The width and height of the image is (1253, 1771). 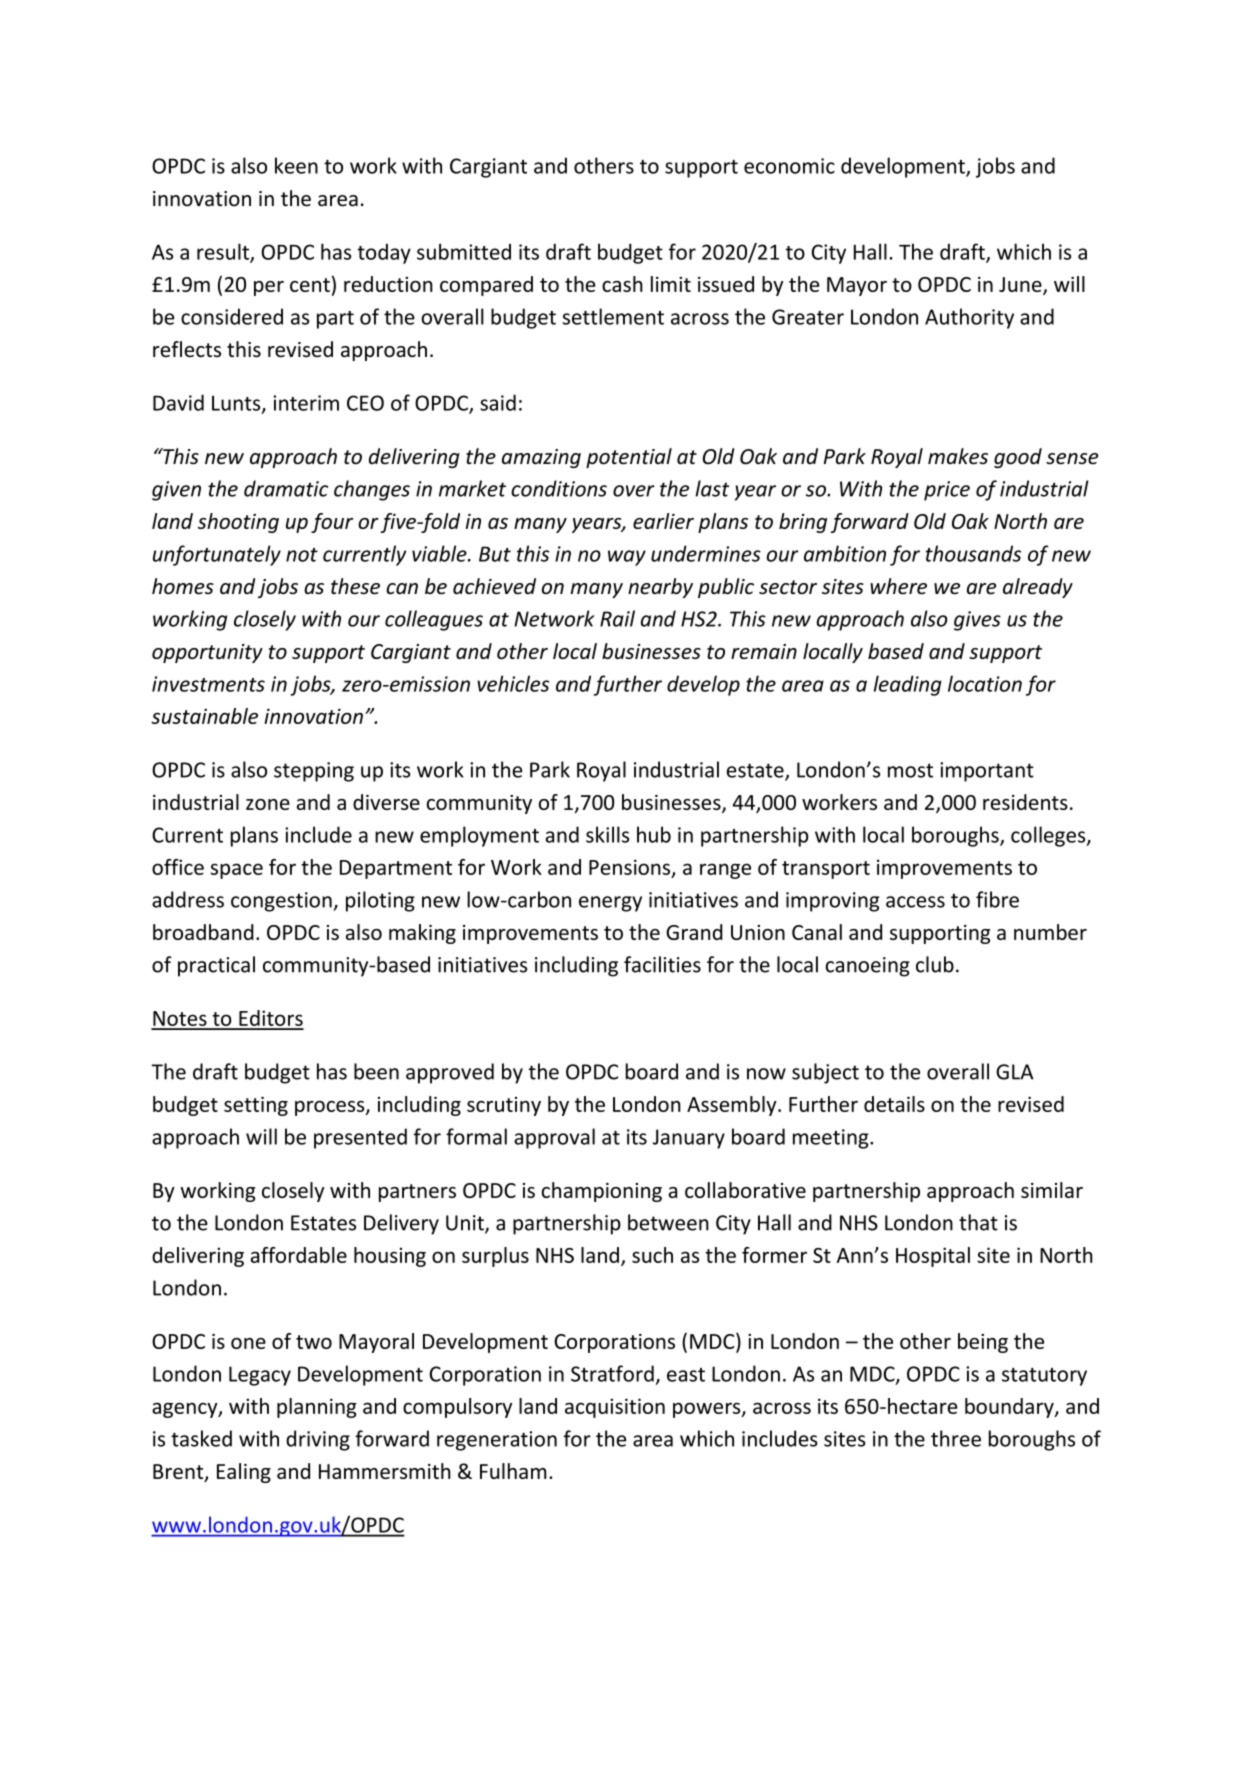 What do you see at coordinates (617, 618) in the image?
I see `Rail` at bounding box center [617, 618].
